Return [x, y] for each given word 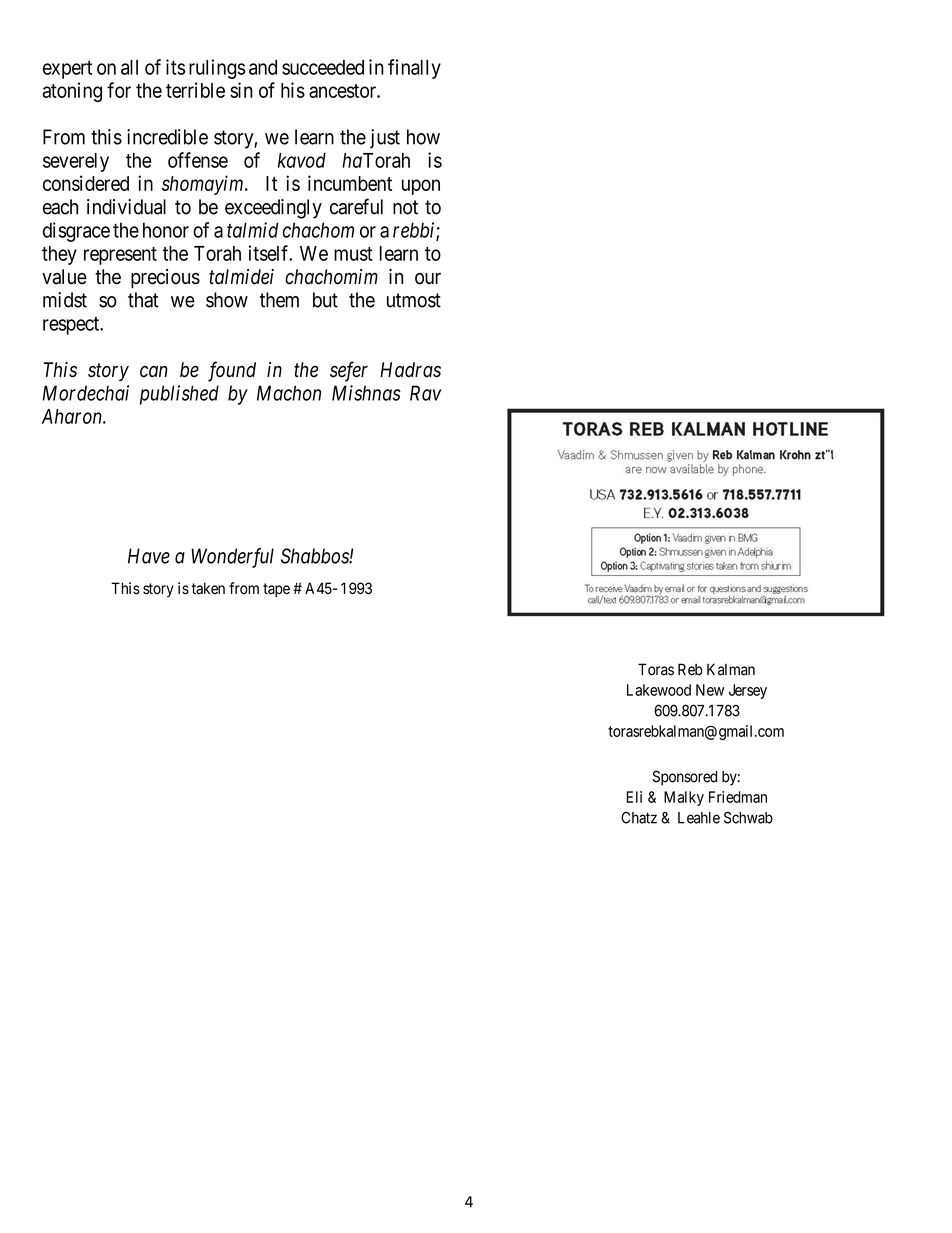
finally [414, 69]
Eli [634, 797]
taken [208, 588]
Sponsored [684, 778]
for [119, 90]
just [385, 139]
